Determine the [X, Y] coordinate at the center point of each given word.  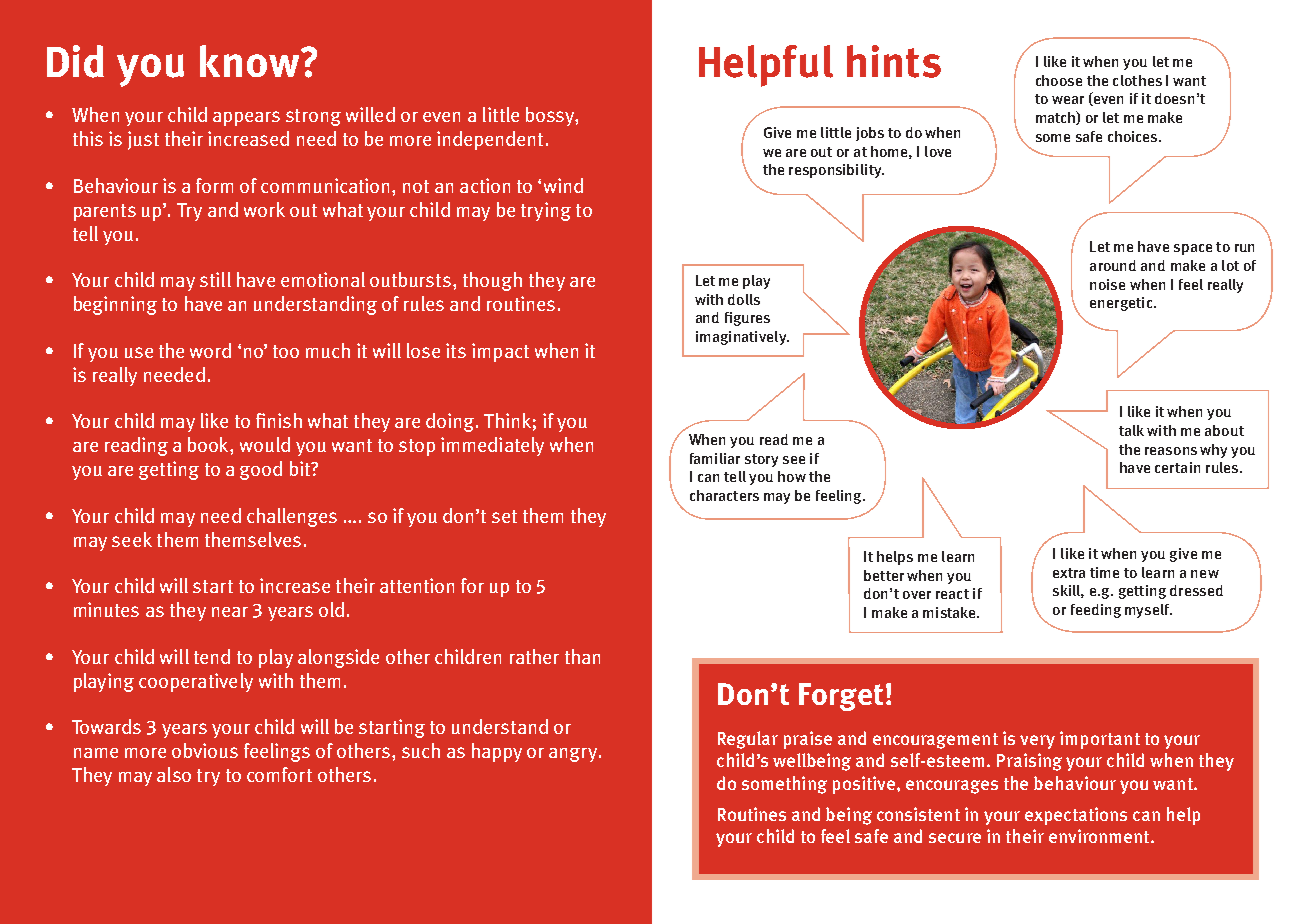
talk [1131, 430]
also [174, 774]
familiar [715, 458]
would [265, 444]
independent [490, 140]
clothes [1137, 80]
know [251, 61]
